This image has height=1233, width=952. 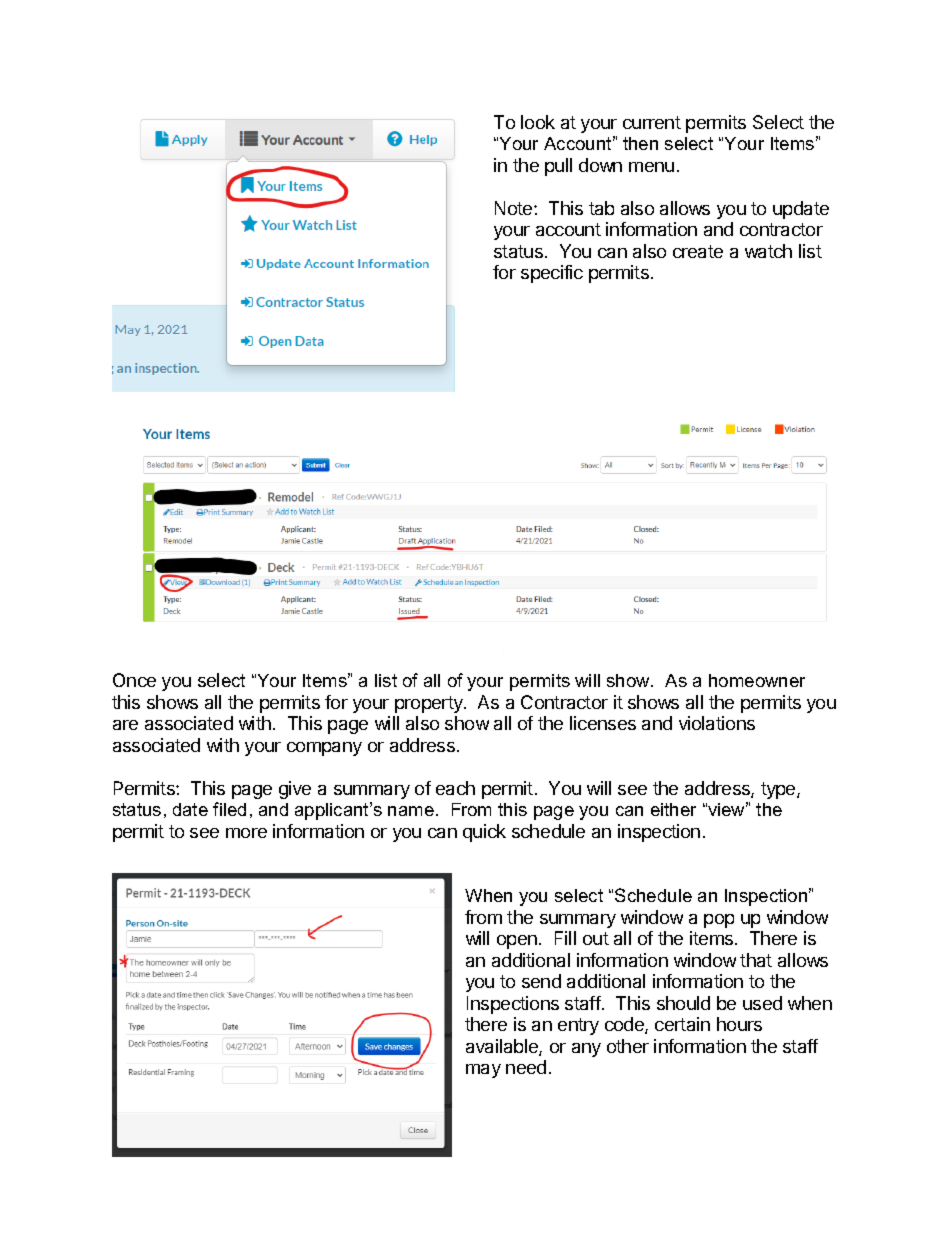 I want to click on property, so click(x=430, y=704).
